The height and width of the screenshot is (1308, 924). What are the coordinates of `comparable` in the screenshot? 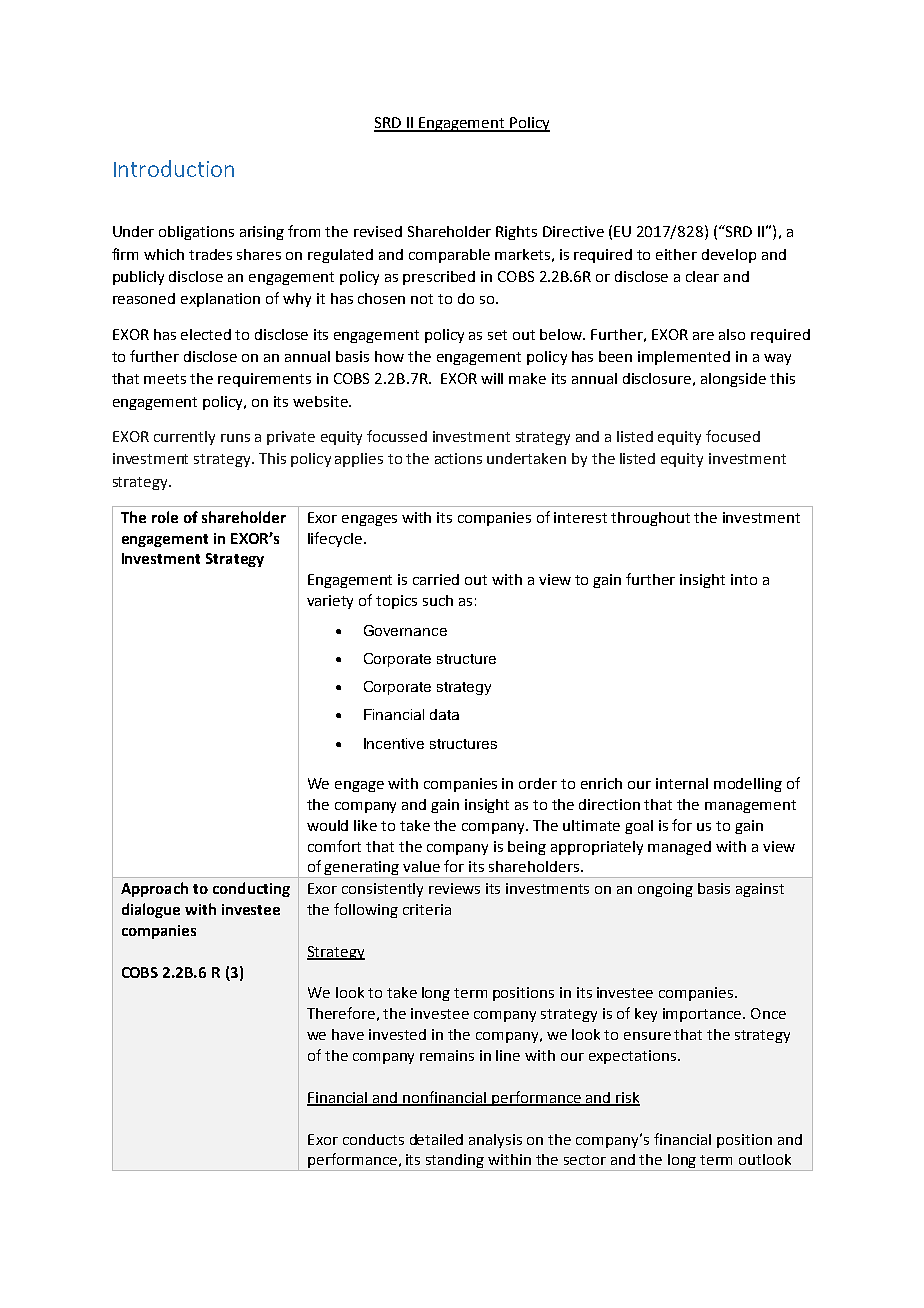 It's located at (449, 256).
